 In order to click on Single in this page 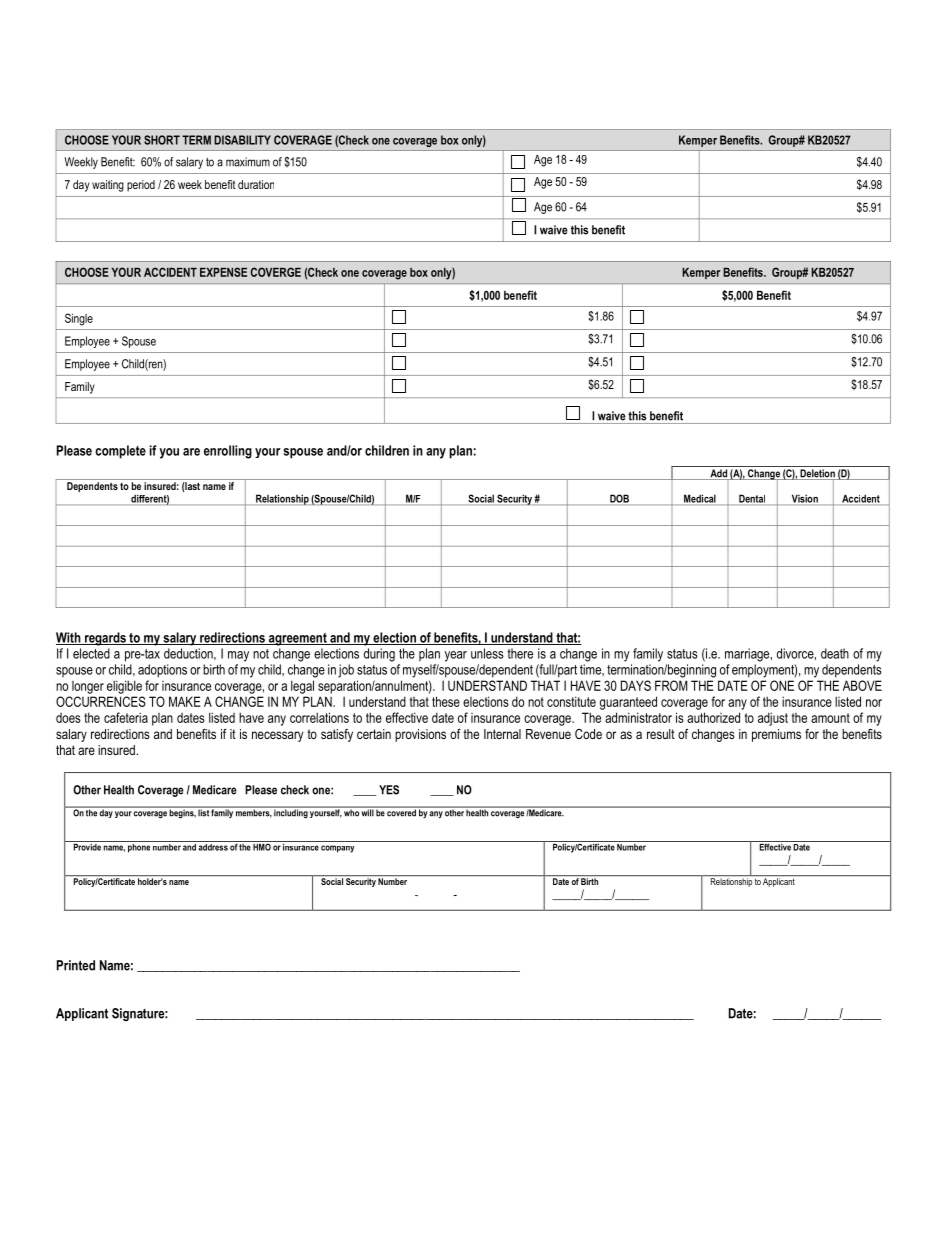, I will do `click(79, 319)`.
